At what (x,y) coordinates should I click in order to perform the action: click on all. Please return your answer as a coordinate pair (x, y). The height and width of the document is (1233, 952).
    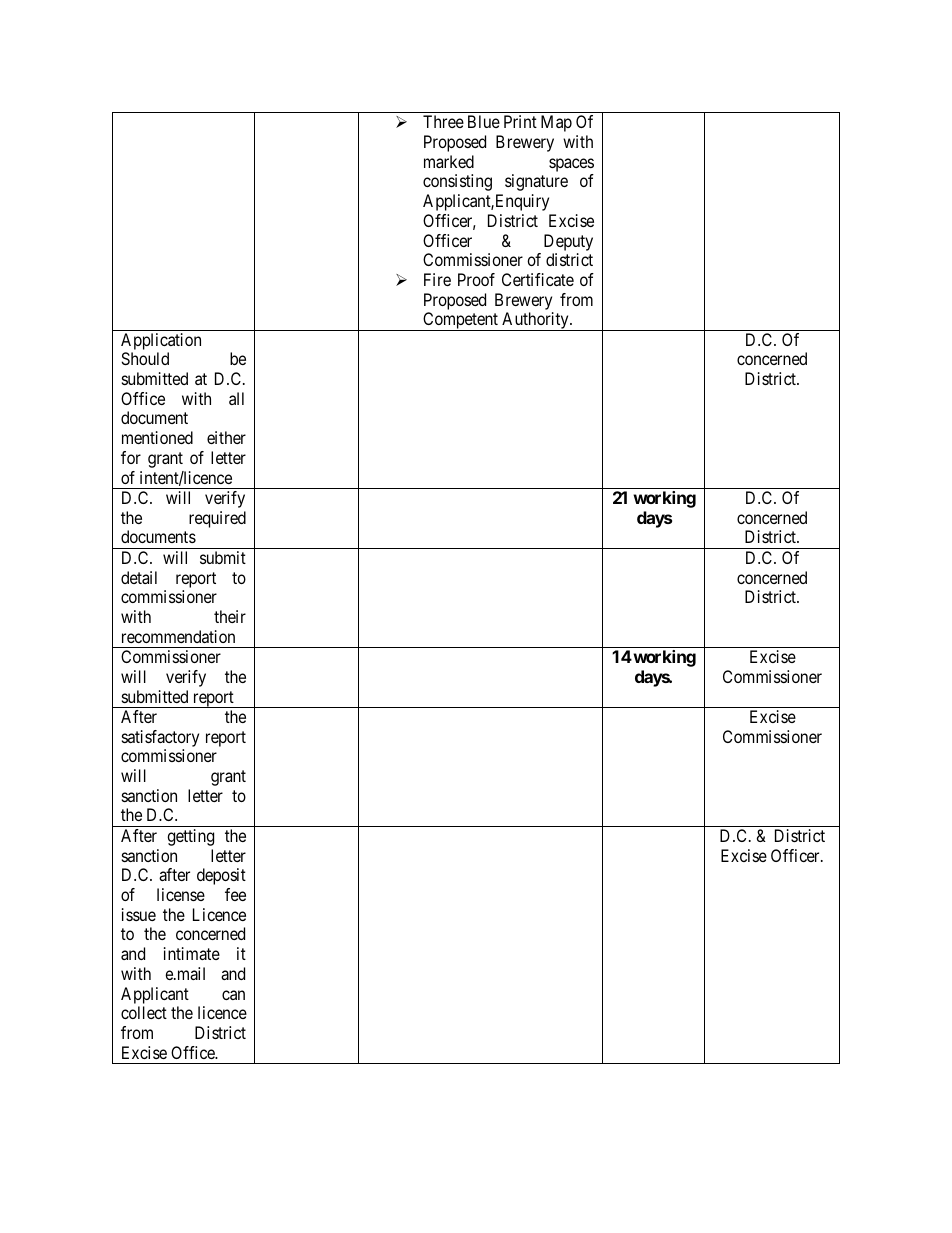
    Looking at the image, I should click on (236, 398).
